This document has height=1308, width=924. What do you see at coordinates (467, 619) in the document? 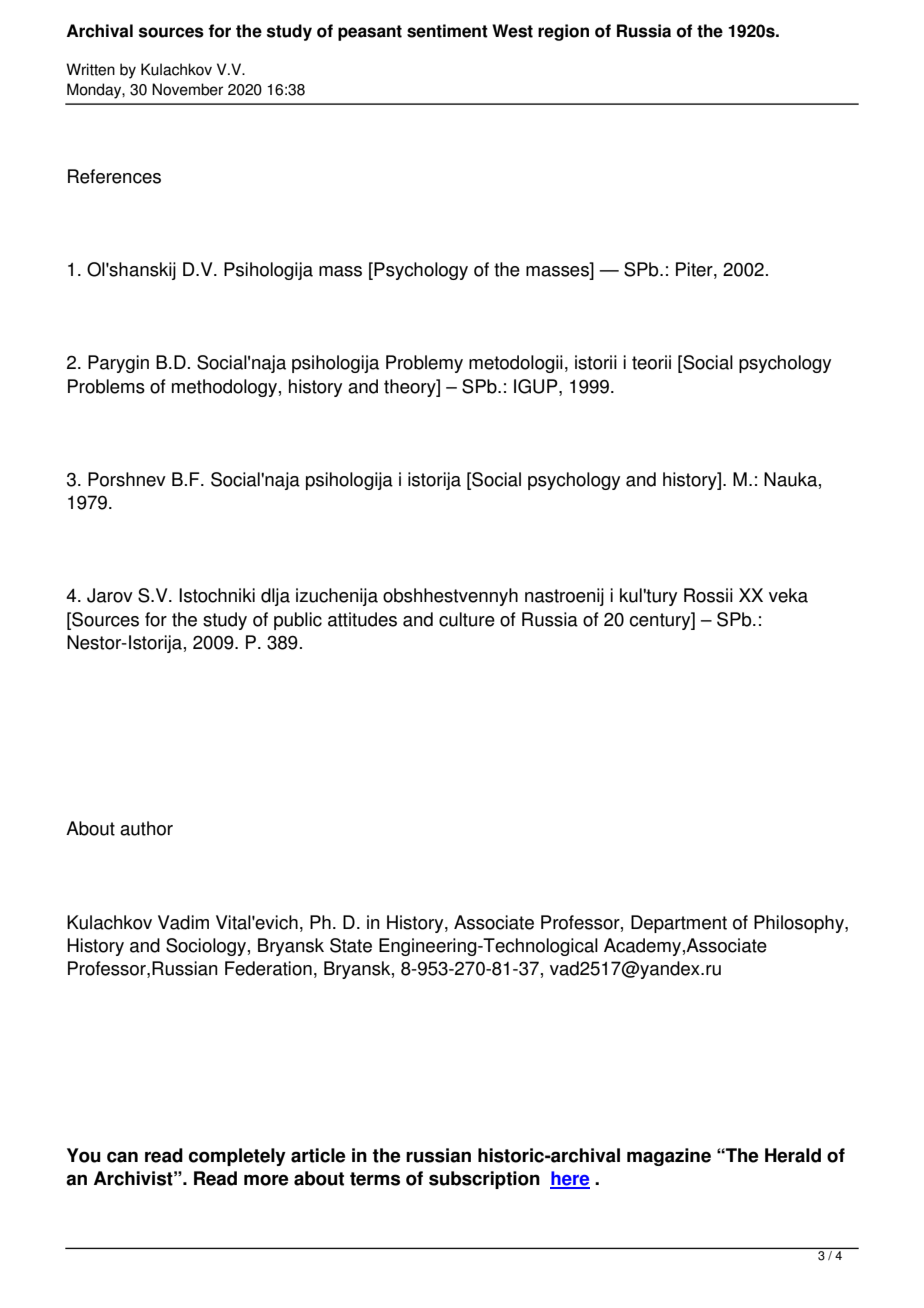
I see `culture` at bounding box center [467, 619].
